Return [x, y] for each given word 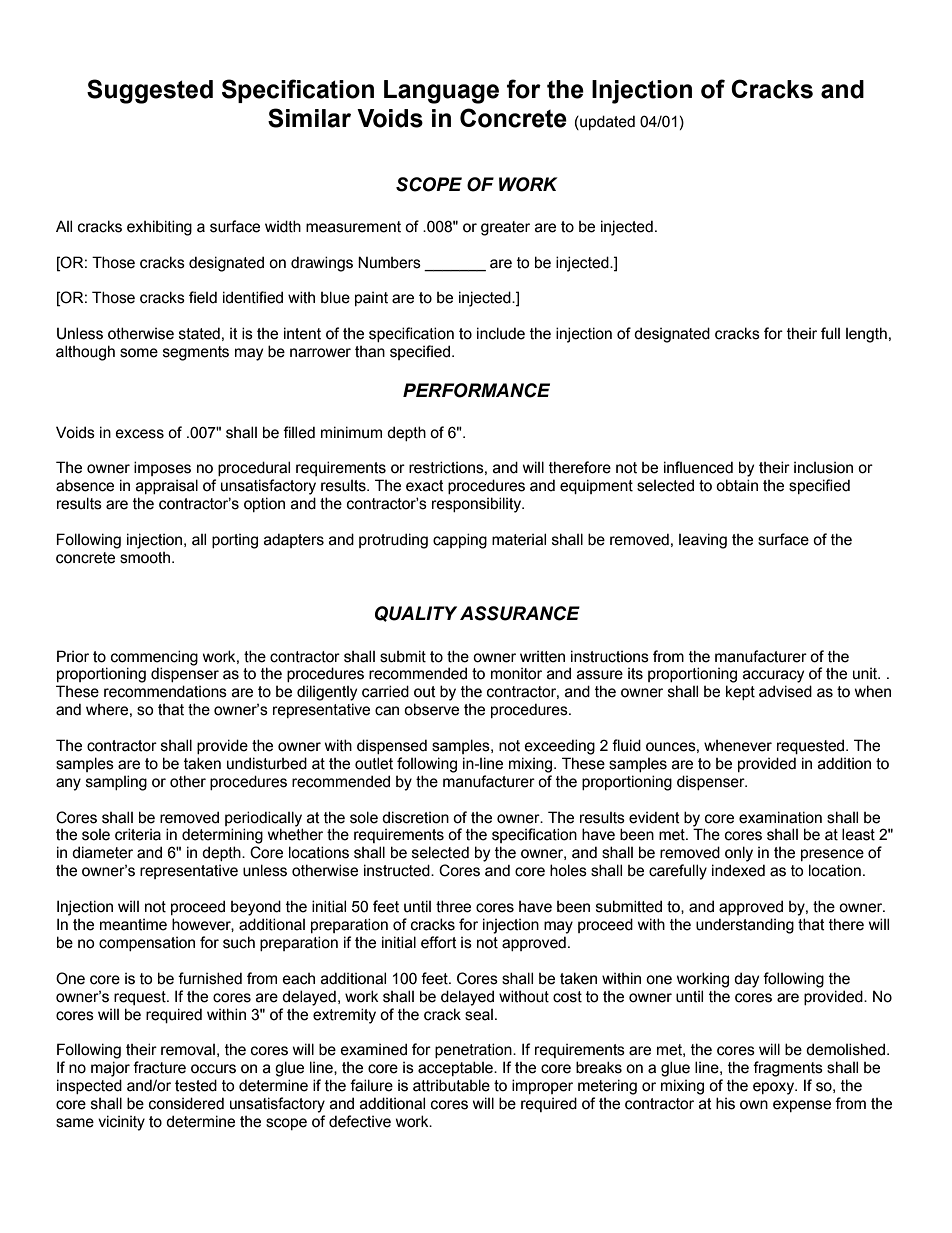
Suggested [150, 91]
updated [606, 122]
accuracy [773, 676]
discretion [415, 817]
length [866, 335]
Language [441, 92]
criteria [138, 834]
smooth [145, 558]
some [139, 353]
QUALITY [416, 614]
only [739, 854]
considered [186, 1103]
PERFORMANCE [476, 390]
